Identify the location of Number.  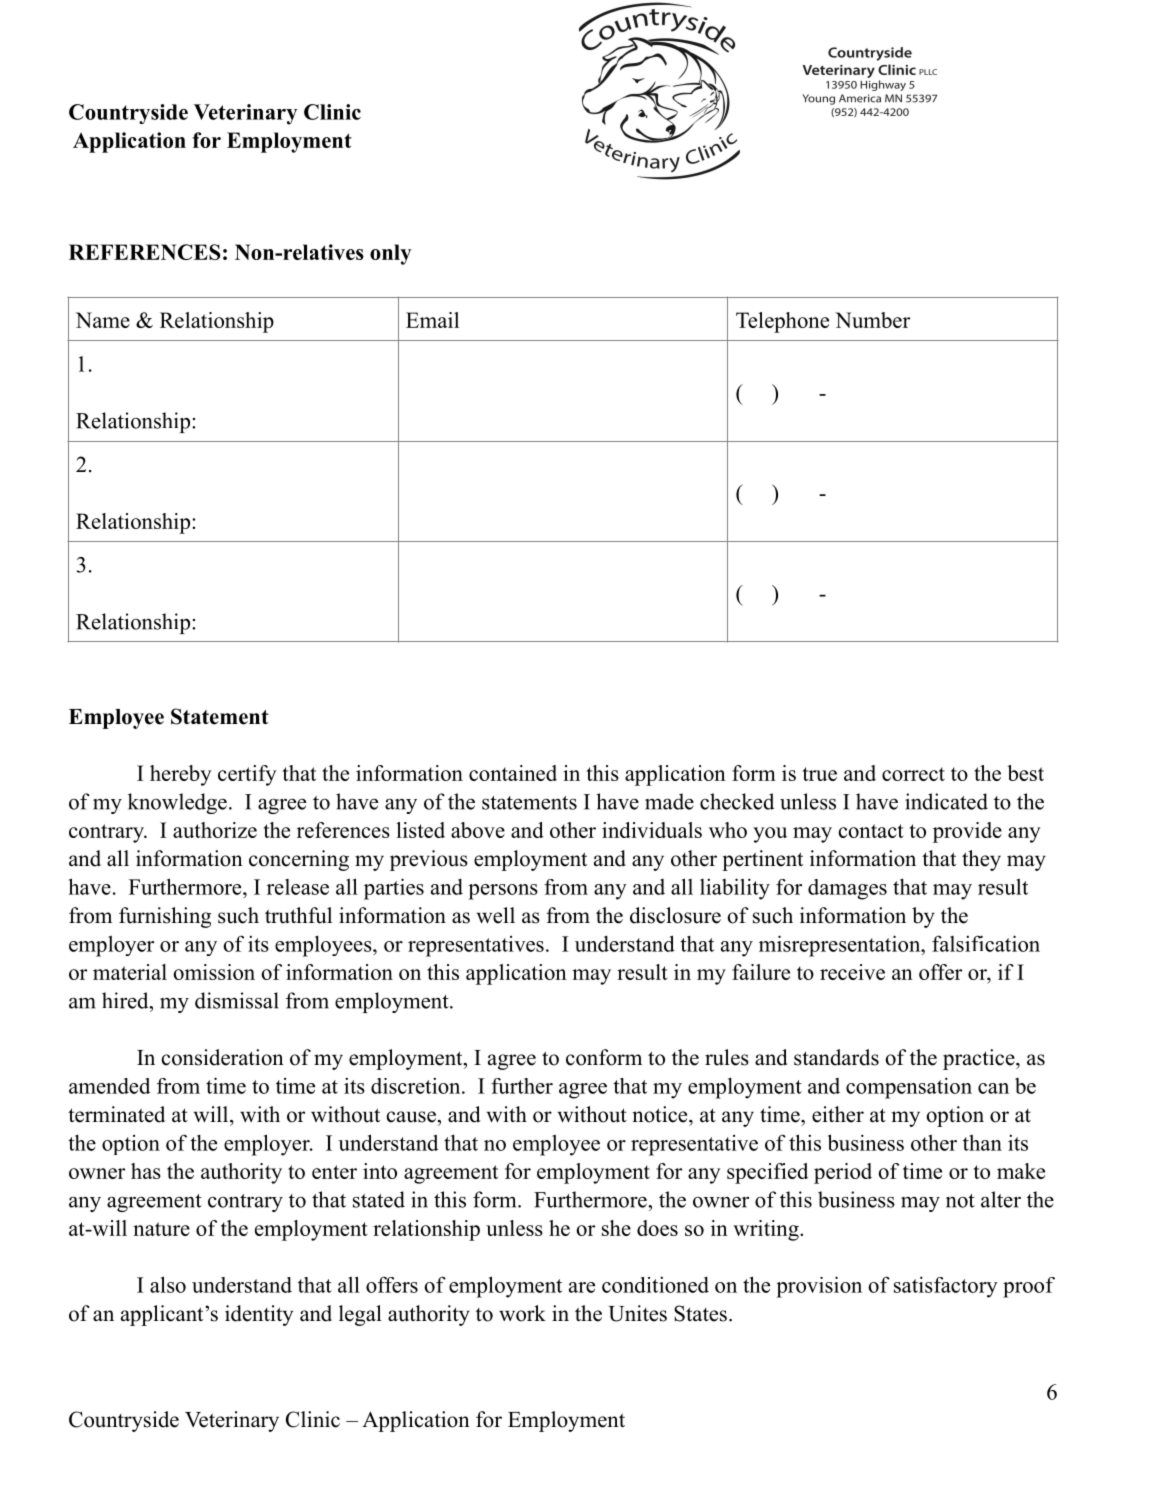
(872, 320).
